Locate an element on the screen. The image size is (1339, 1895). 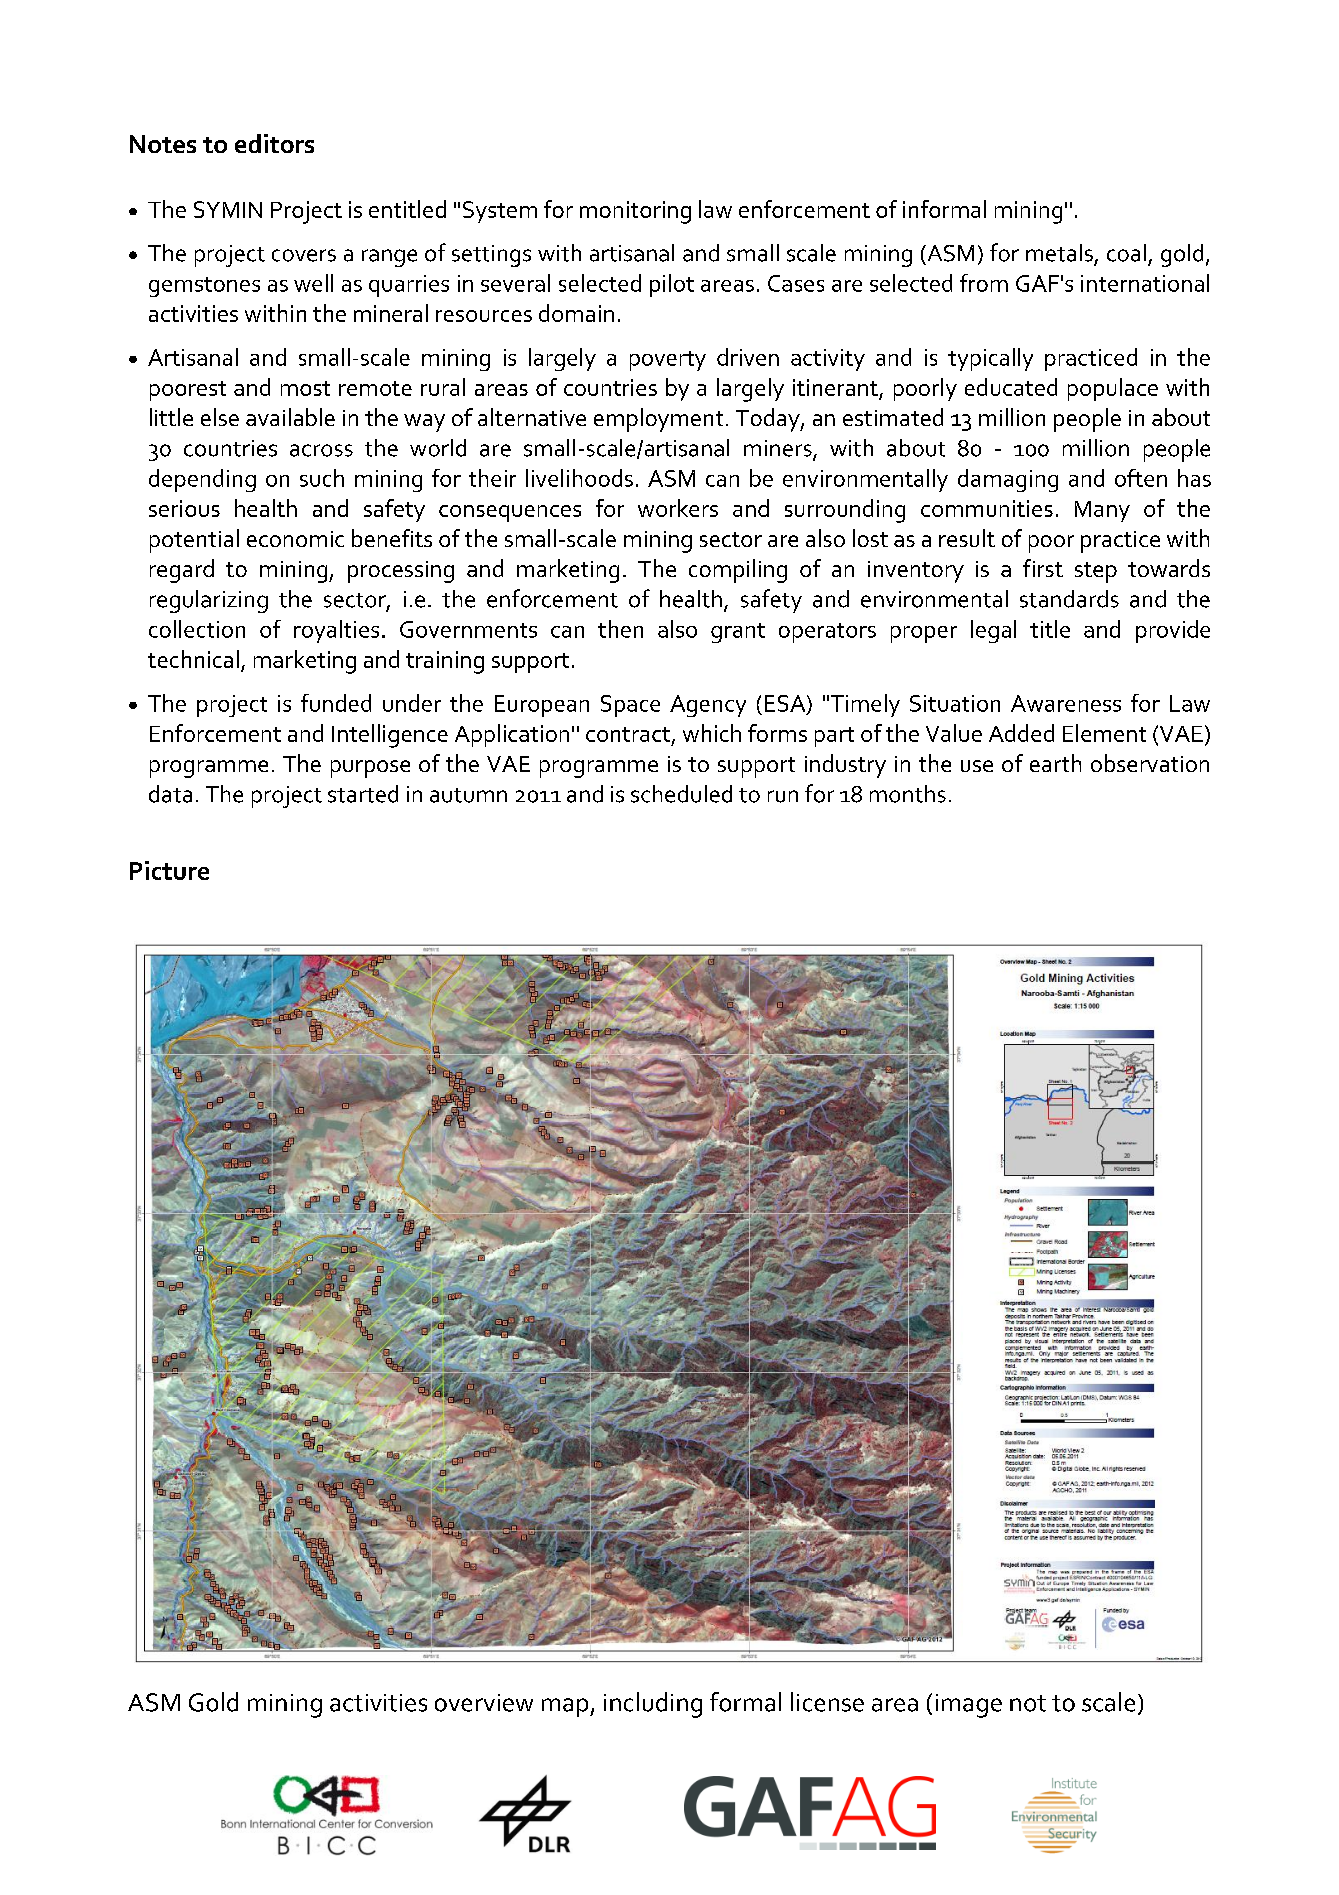
monitoring is located at coordinates (635, 212).
